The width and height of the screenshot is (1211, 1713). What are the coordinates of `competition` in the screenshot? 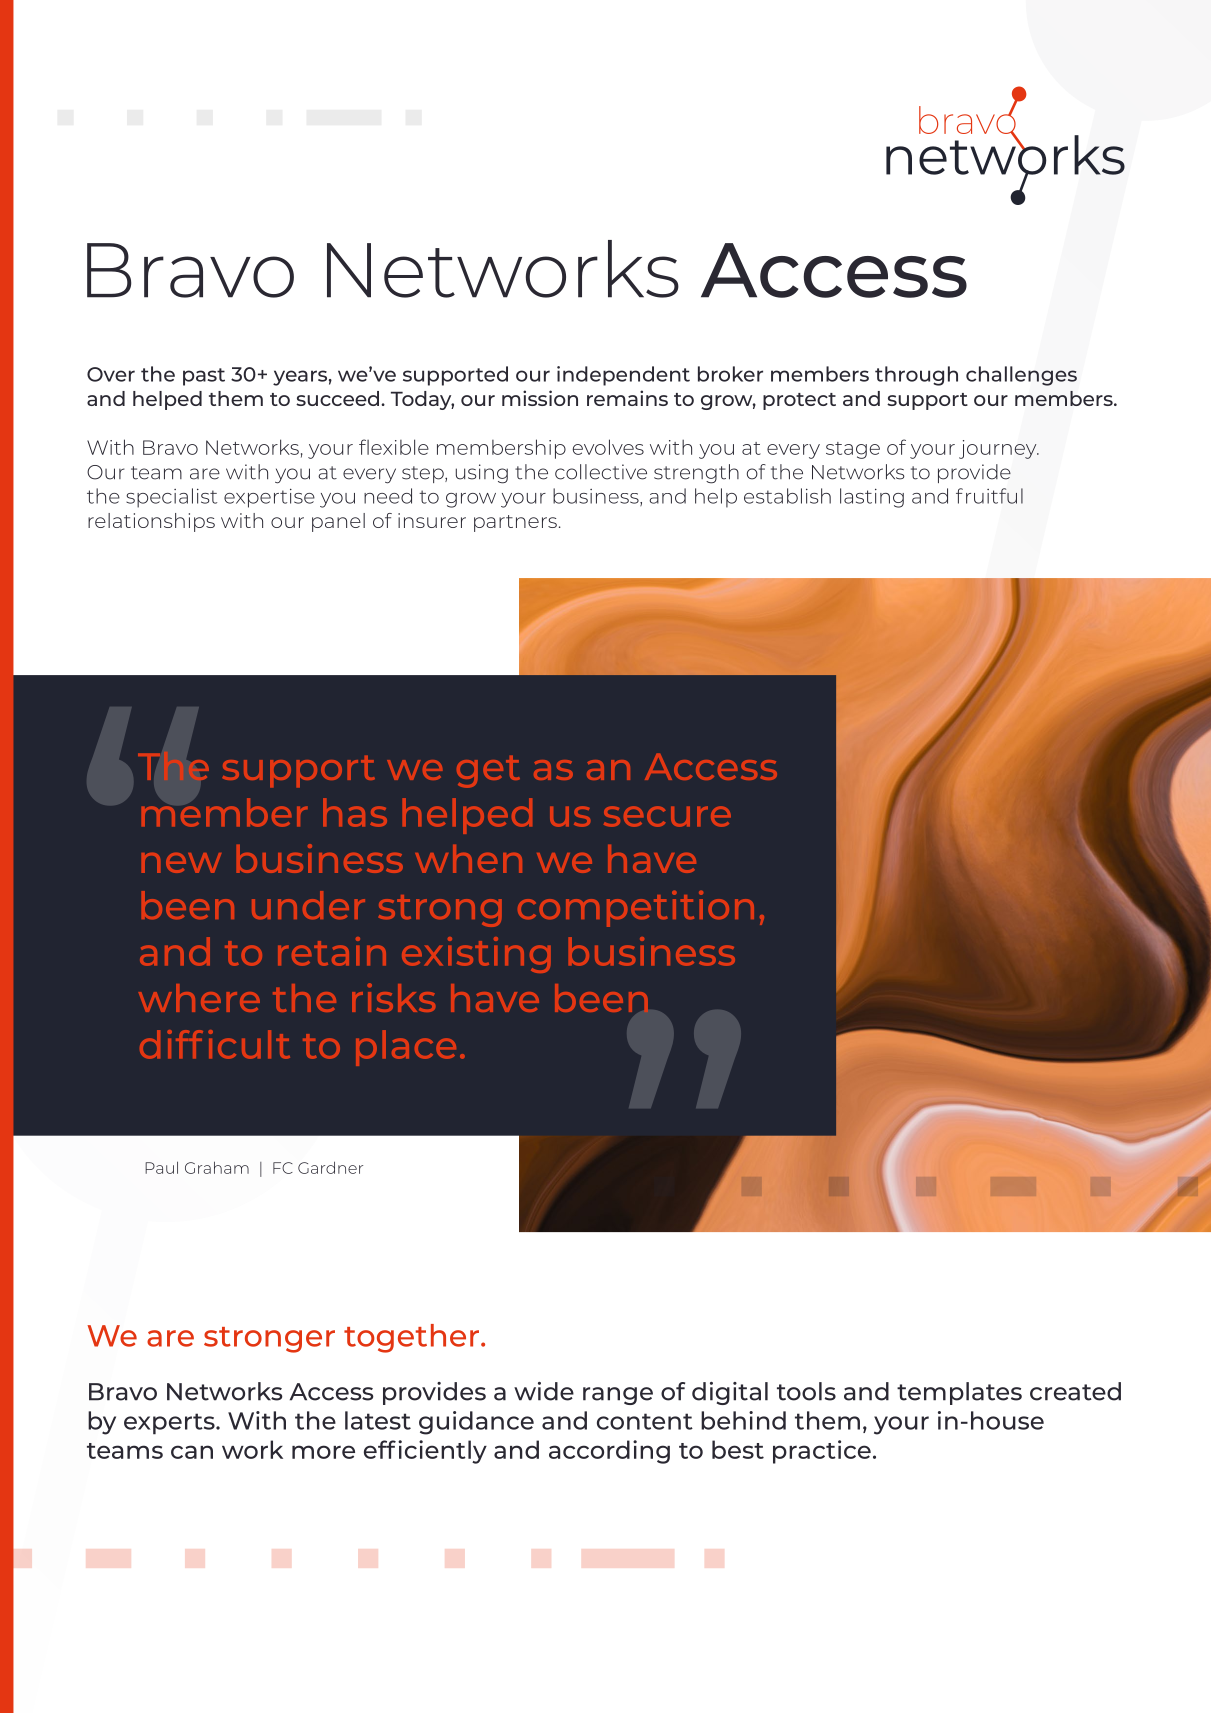 It's located at (636, 909).
